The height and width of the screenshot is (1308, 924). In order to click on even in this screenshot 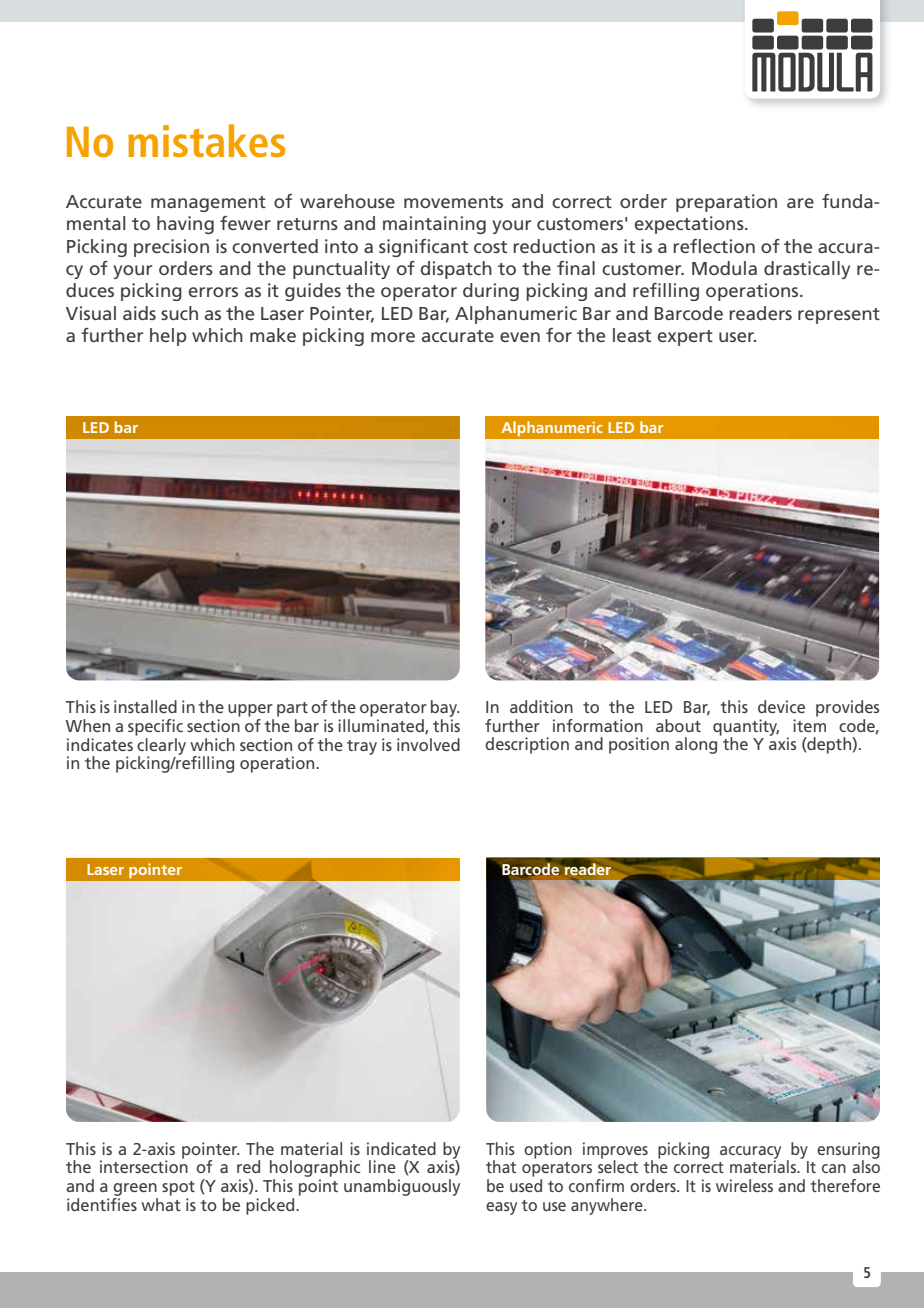, I will do `click(520, 337)`.
